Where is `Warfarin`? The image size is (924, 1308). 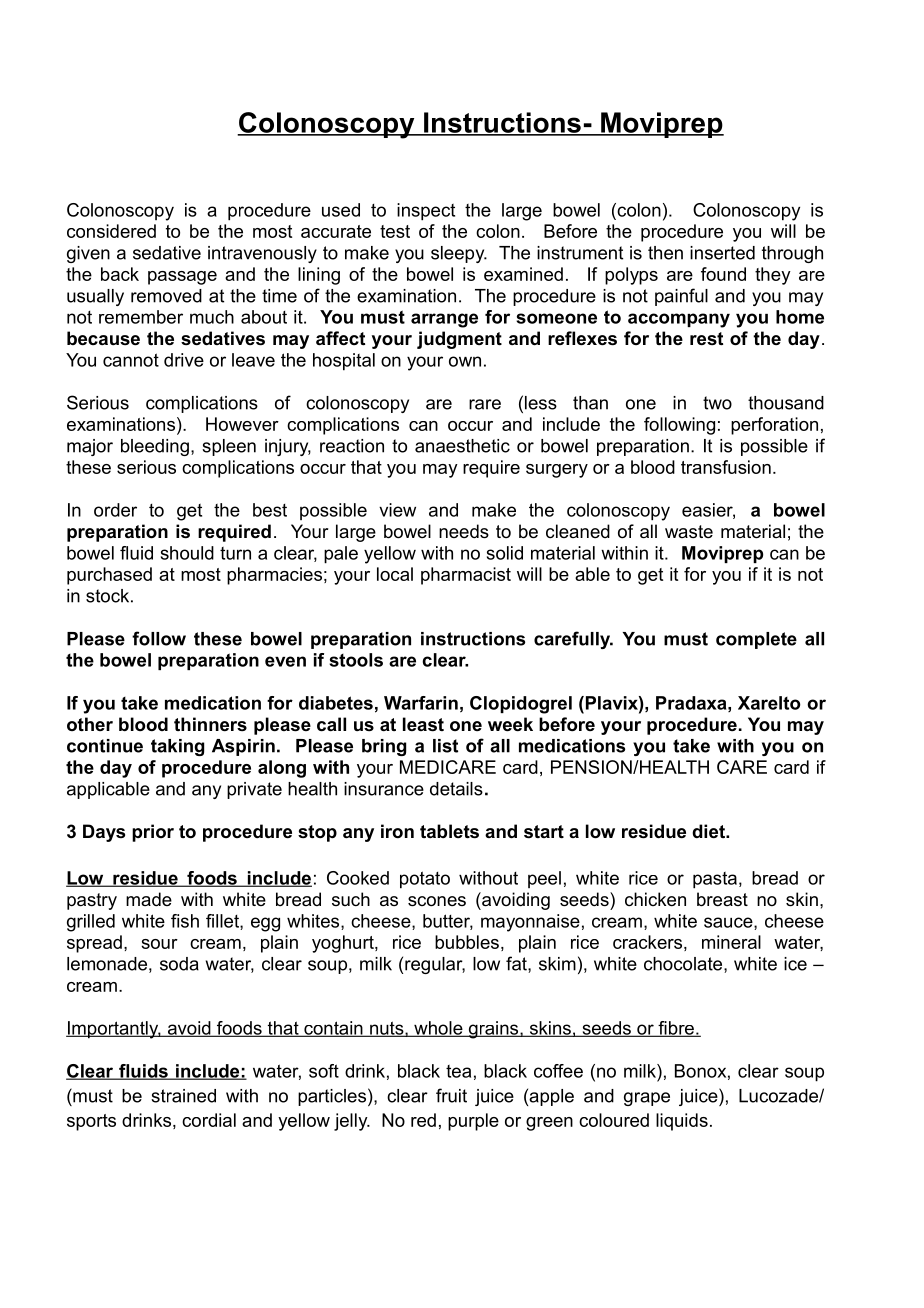 Warfarin is located at coordinates (421, 703).
